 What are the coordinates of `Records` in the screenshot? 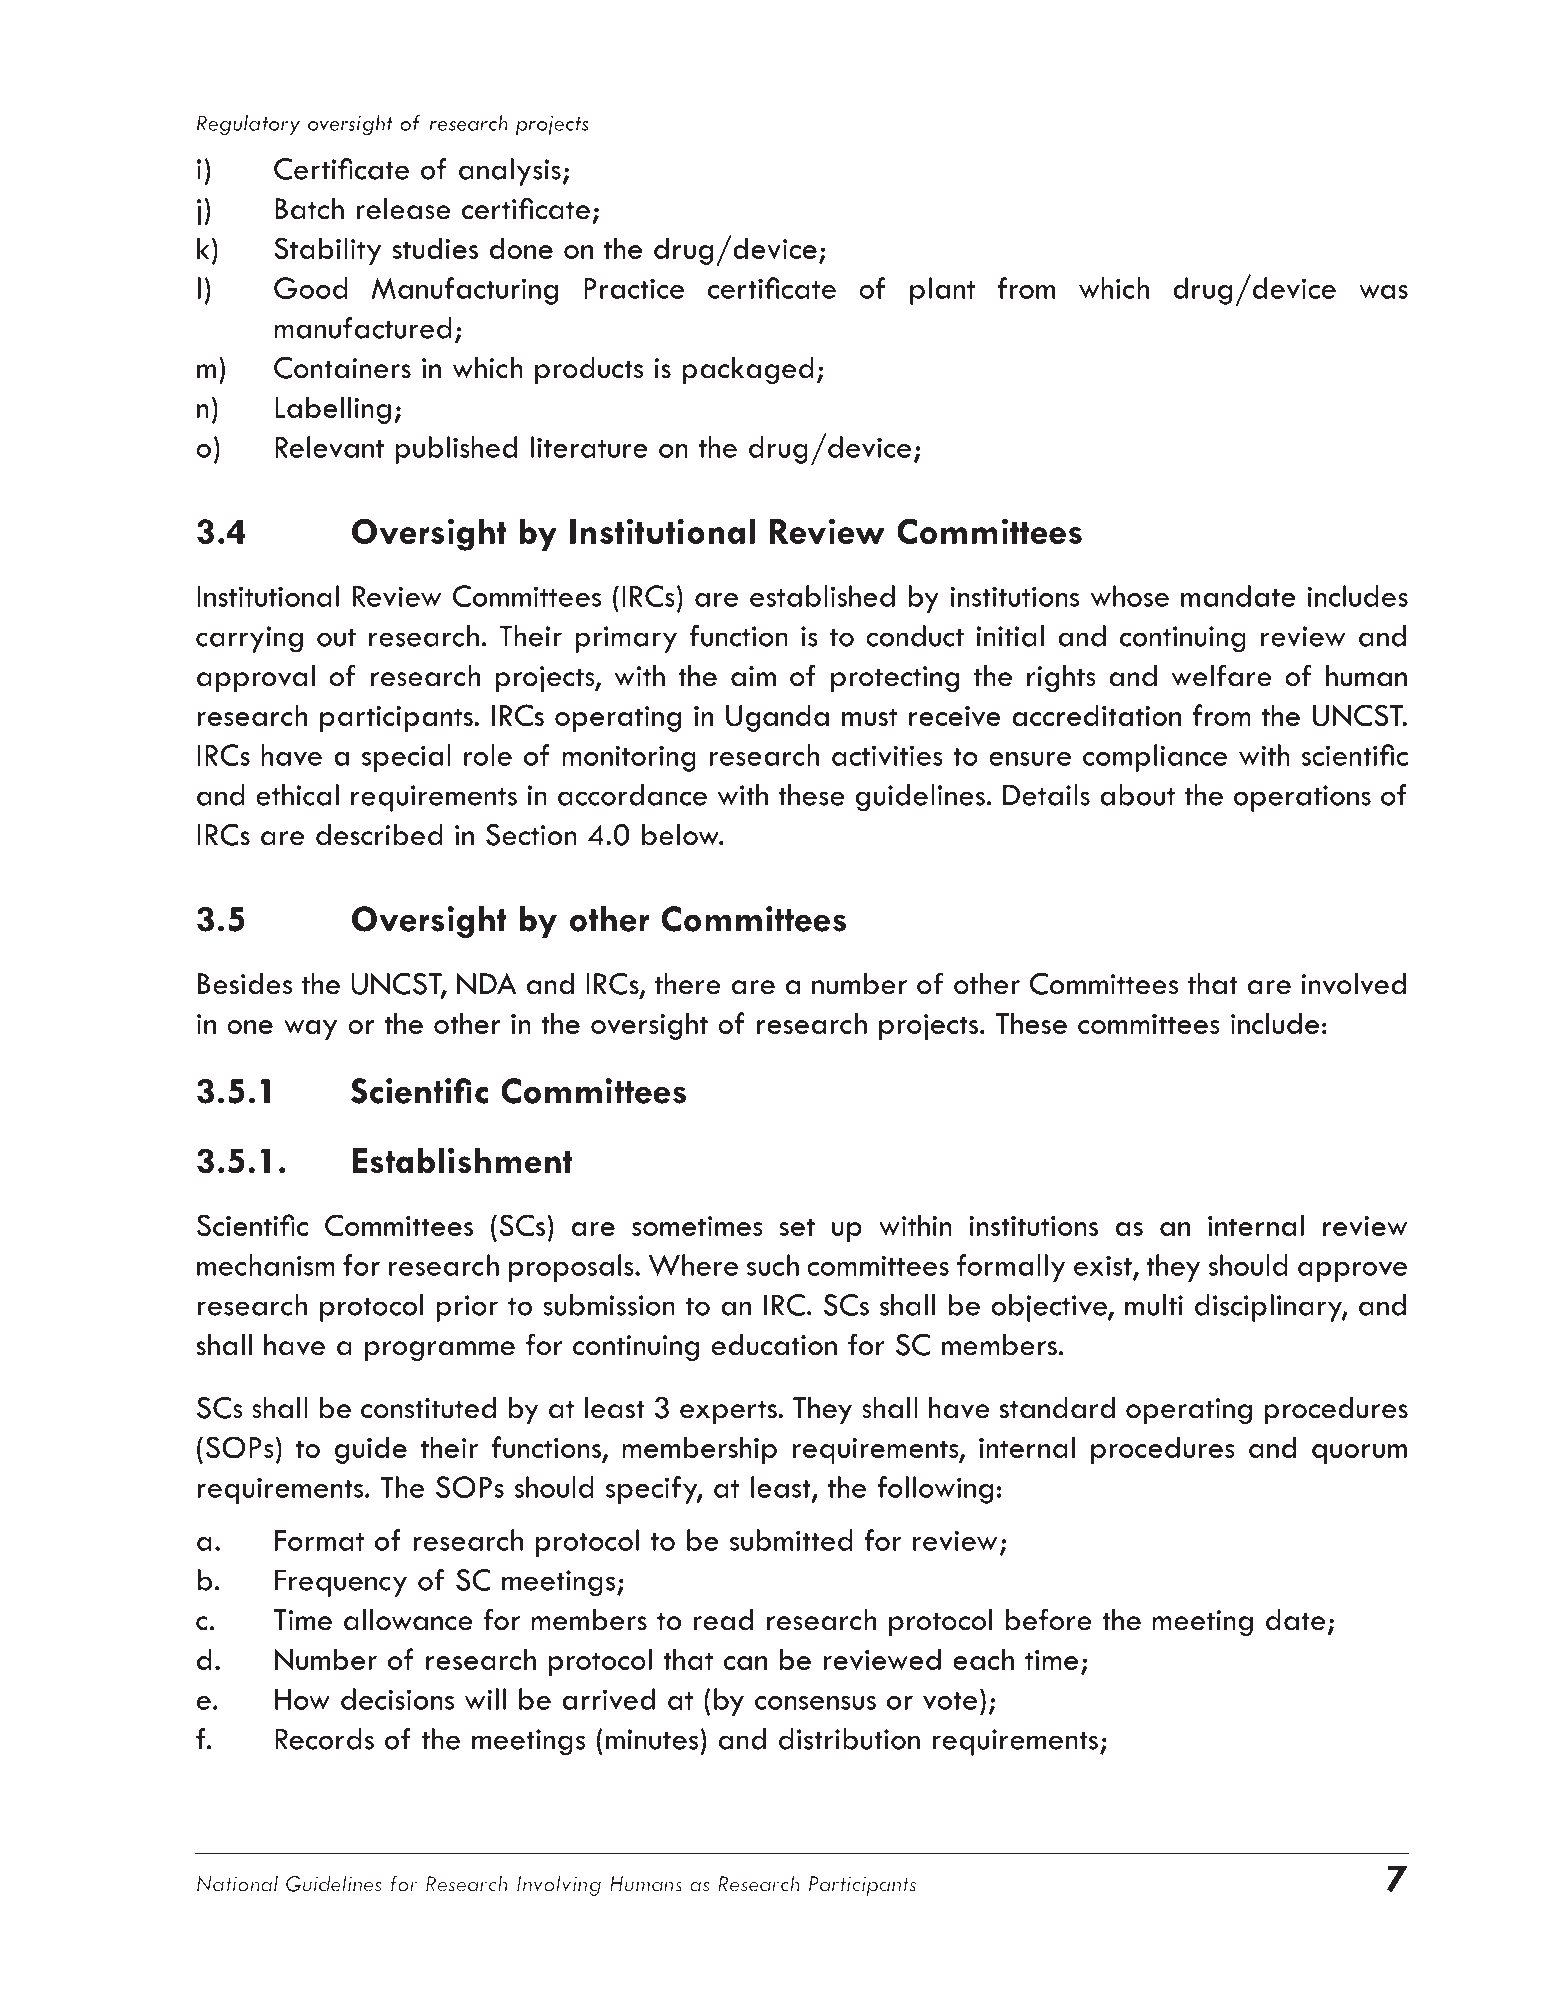 It's located at (324, 1739).
